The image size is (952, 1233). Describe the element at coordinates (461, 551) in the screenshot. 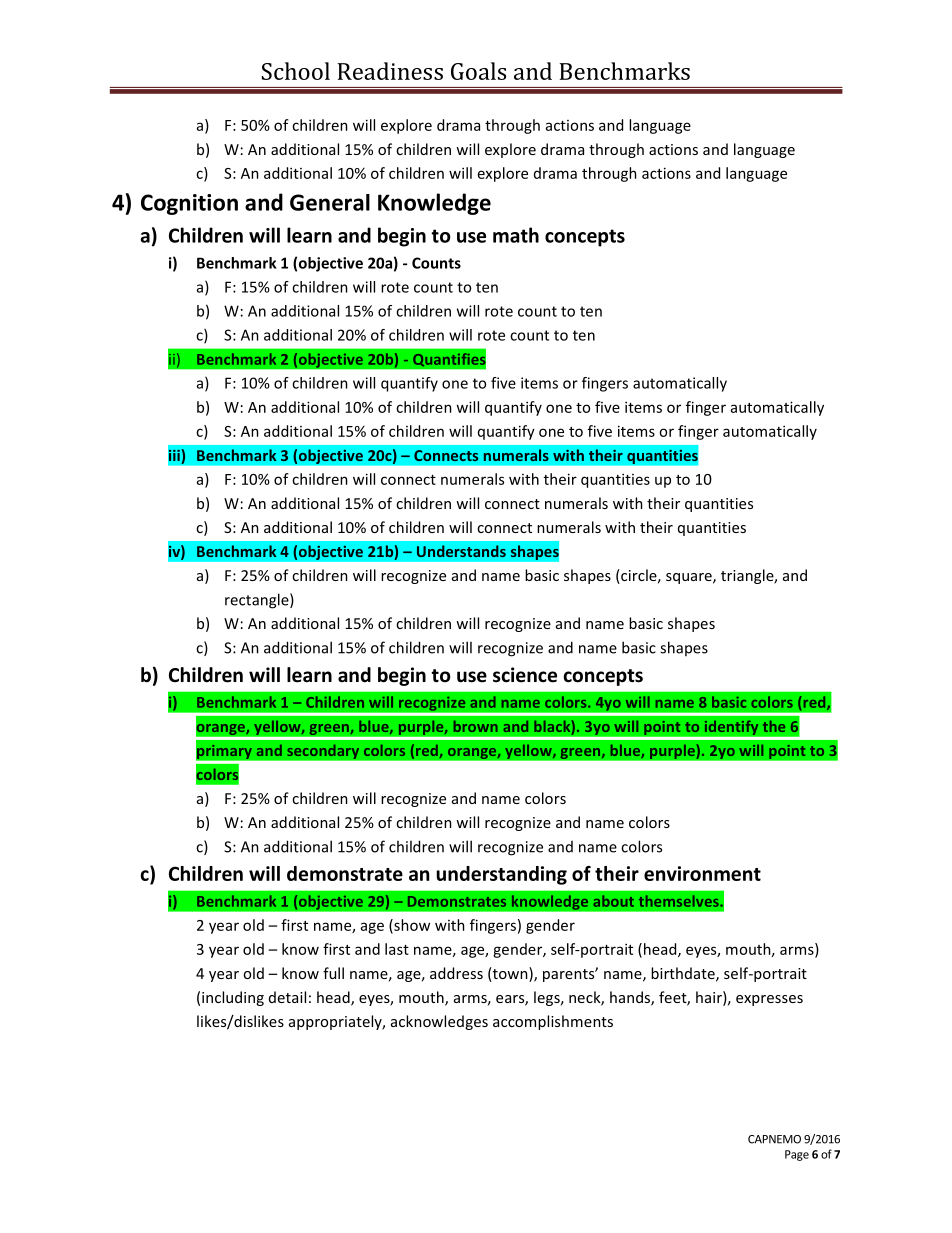

I see `Understands` at that location.
